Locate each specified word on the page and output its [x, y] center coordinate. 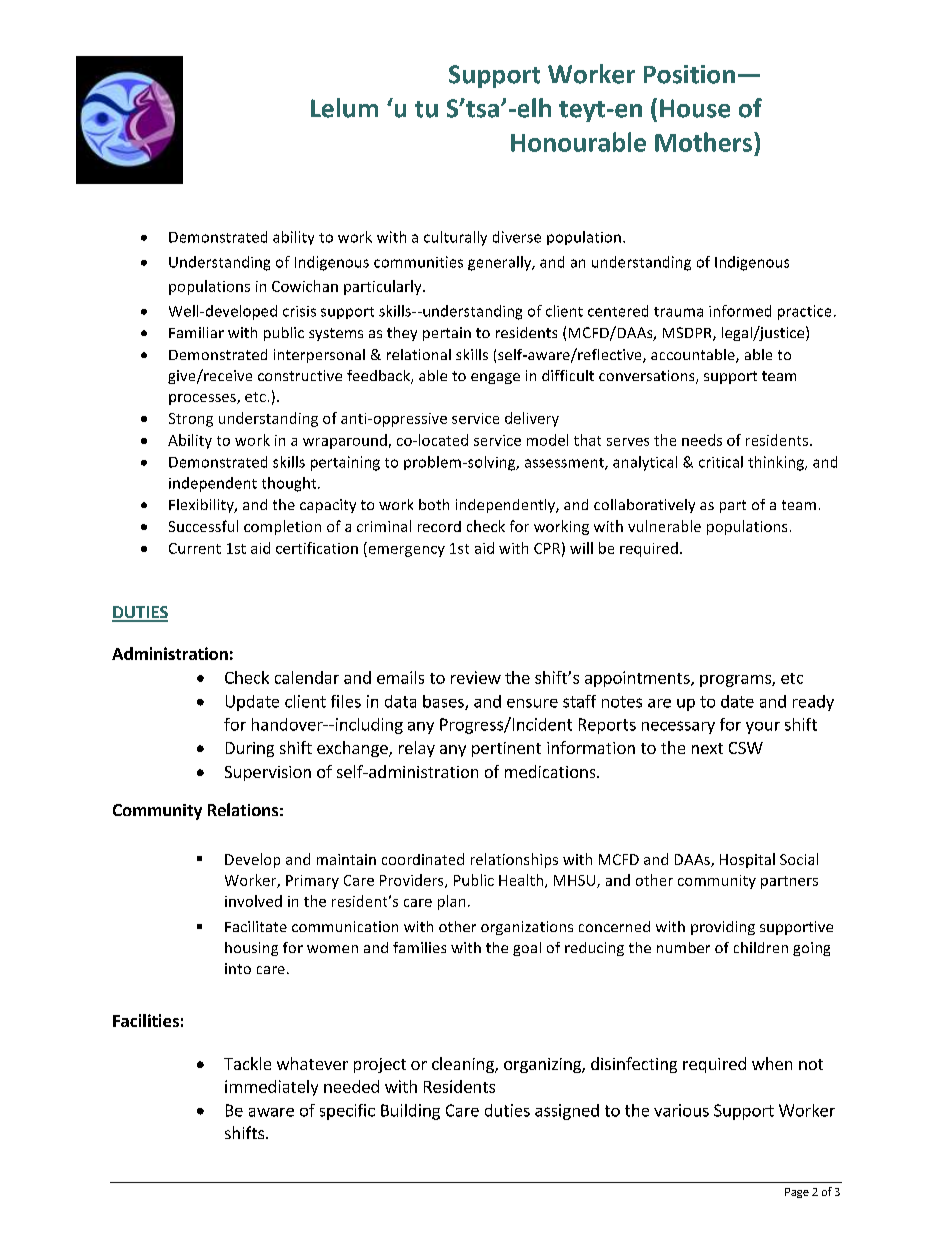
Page [797, 1193]
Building [410, 1112]
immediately [271, 1088]
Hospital [747, 860]
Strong [191, 420]
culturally [455, 238]
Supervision [268, 773]
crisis [299, 311]
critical [721, 462]
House [695, 108]
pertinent [506, 749]
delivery [532, 419]
